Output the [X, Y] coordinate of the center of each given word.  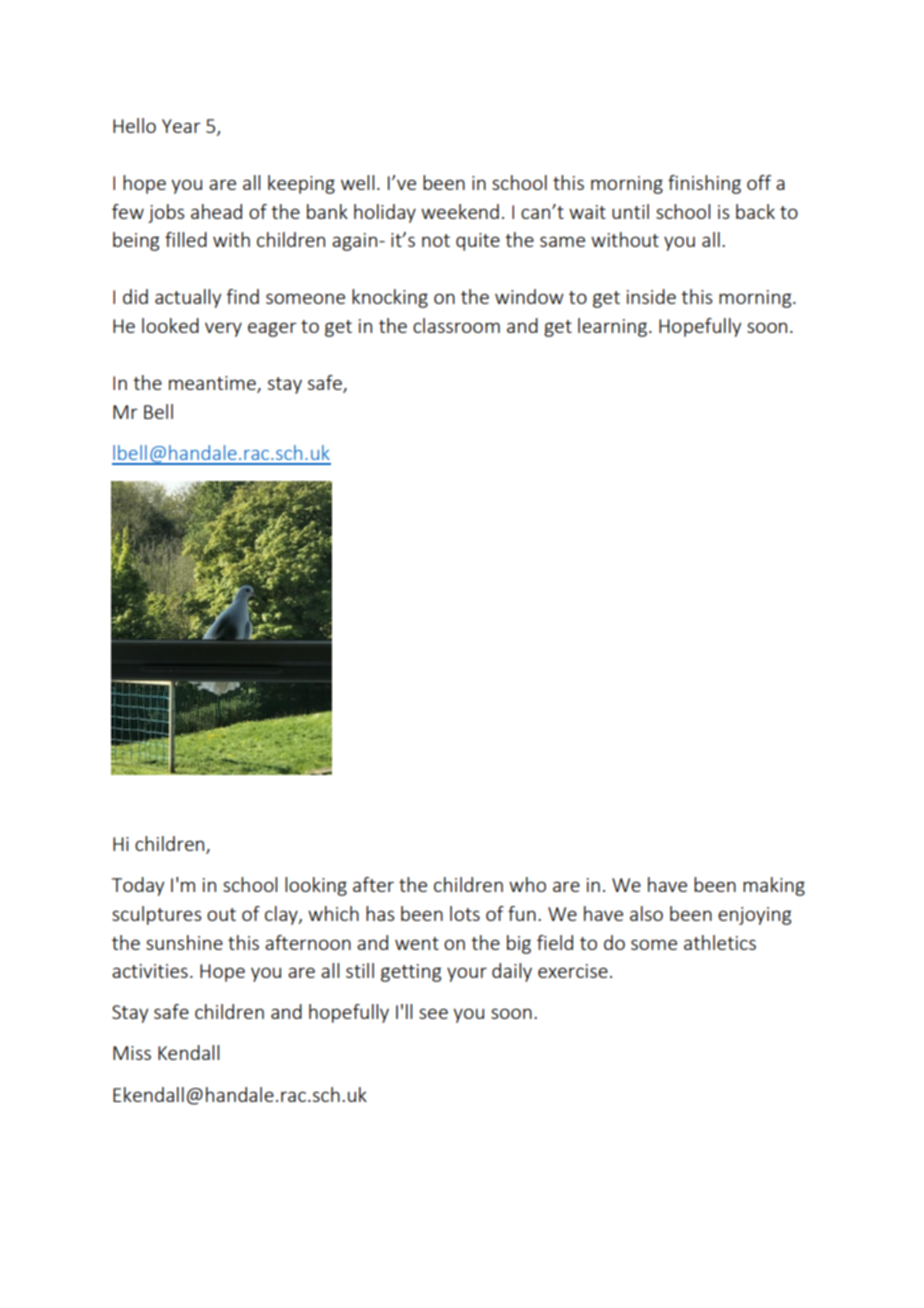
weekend [460, 211]
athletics [720, 942]
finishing [704, 184]
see [433, 1013]
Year [181, 126]
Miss [132, 1053]
